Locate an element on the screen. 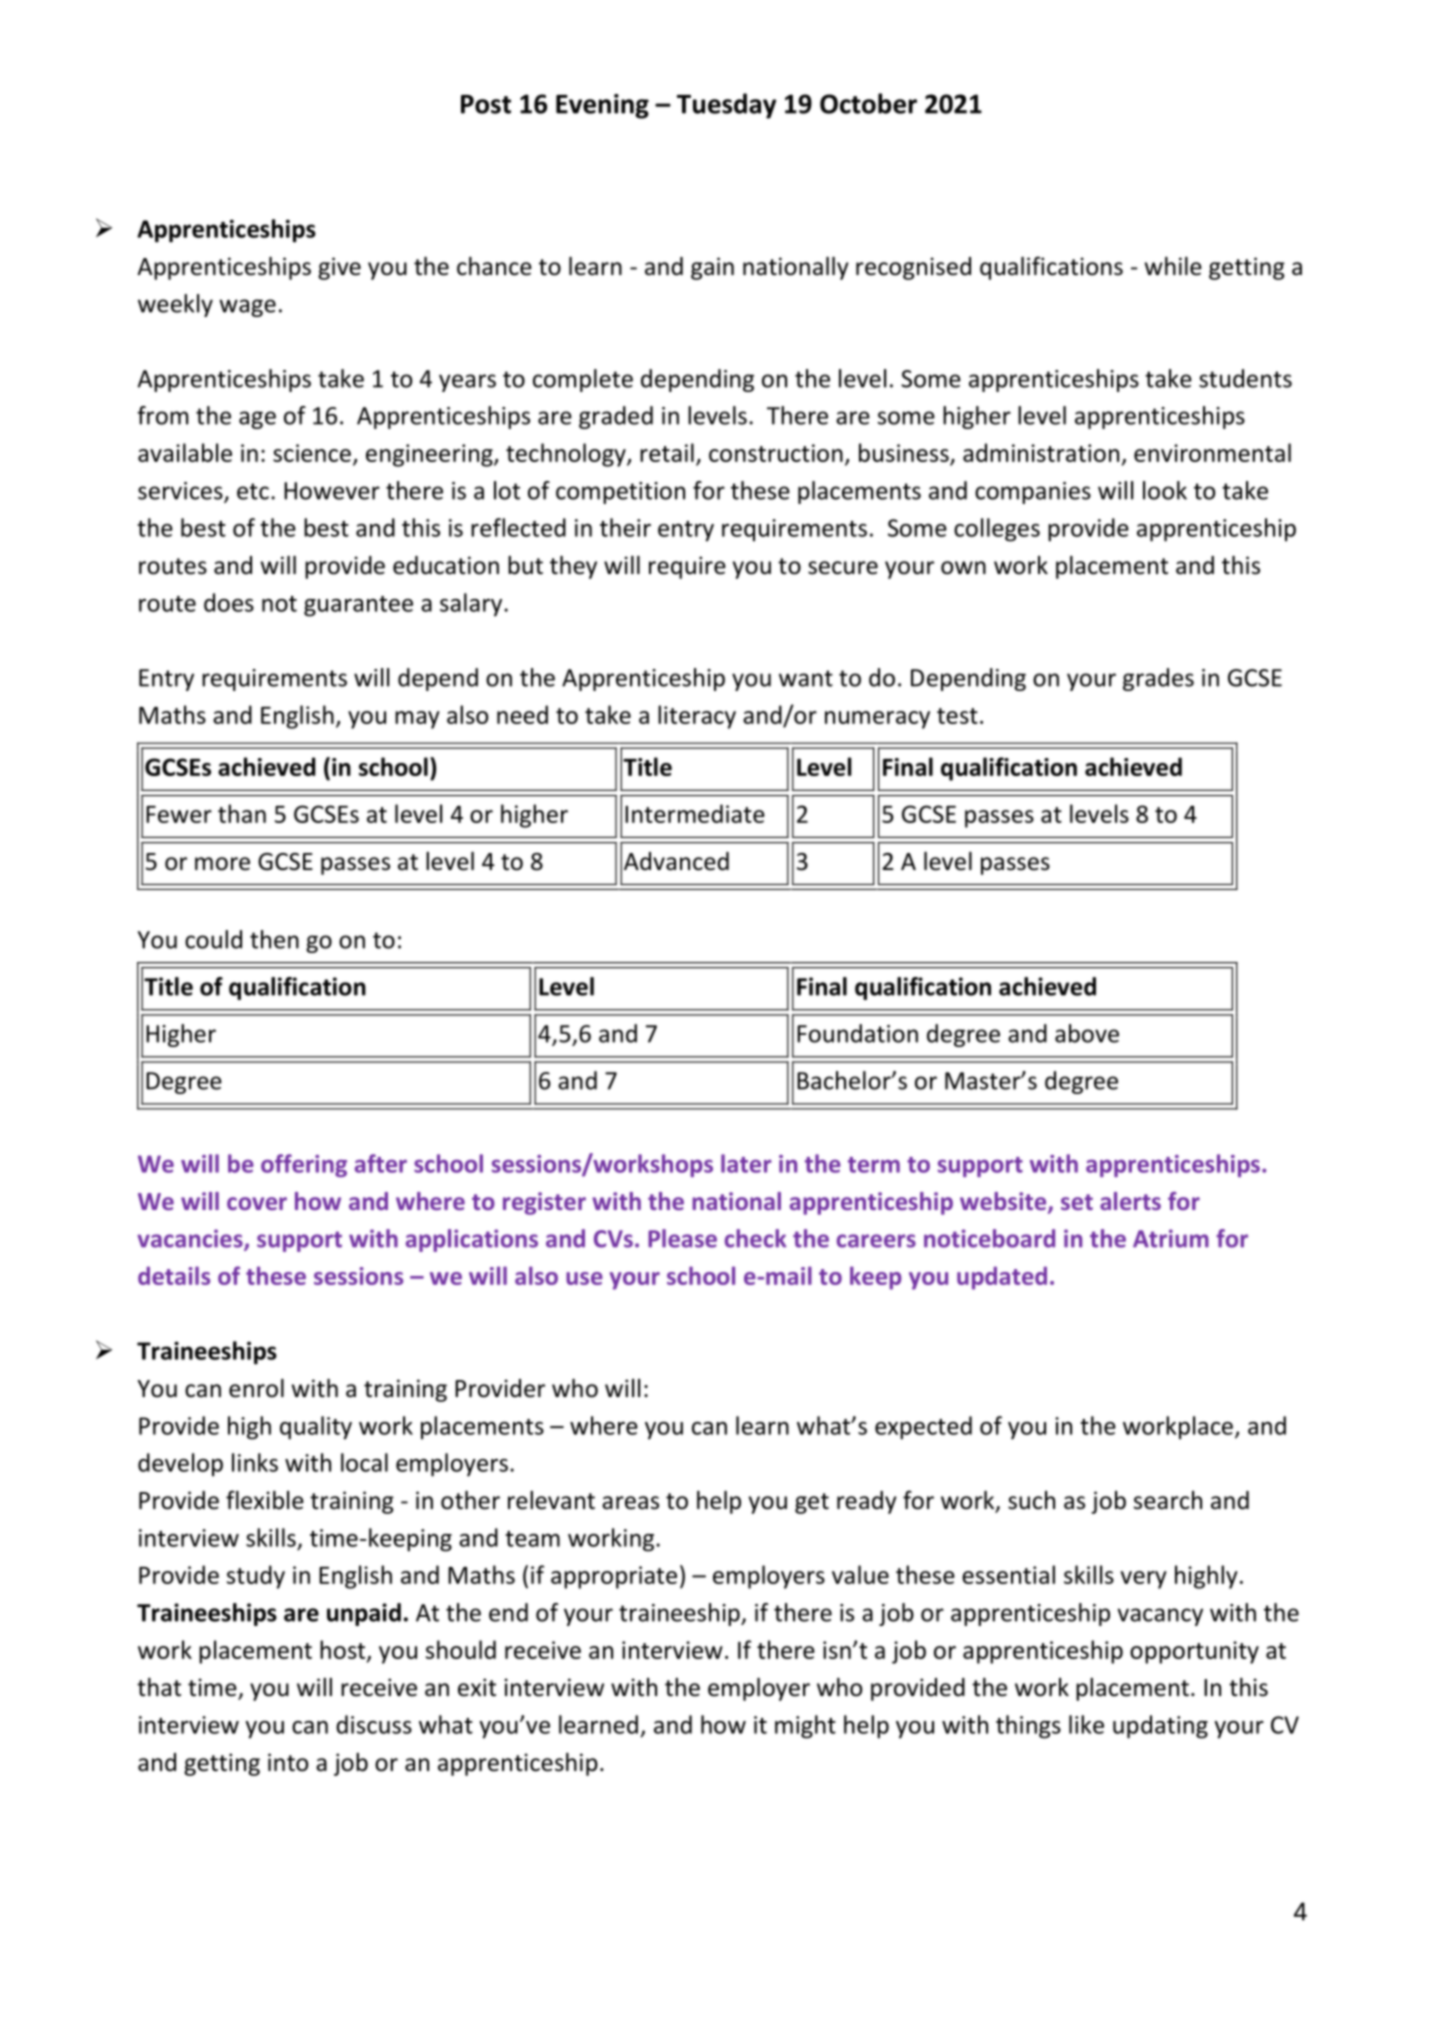 Image resolution: width=1442 pixels, height=2039 pixels. Please is located at coordinates (682, 1238).
